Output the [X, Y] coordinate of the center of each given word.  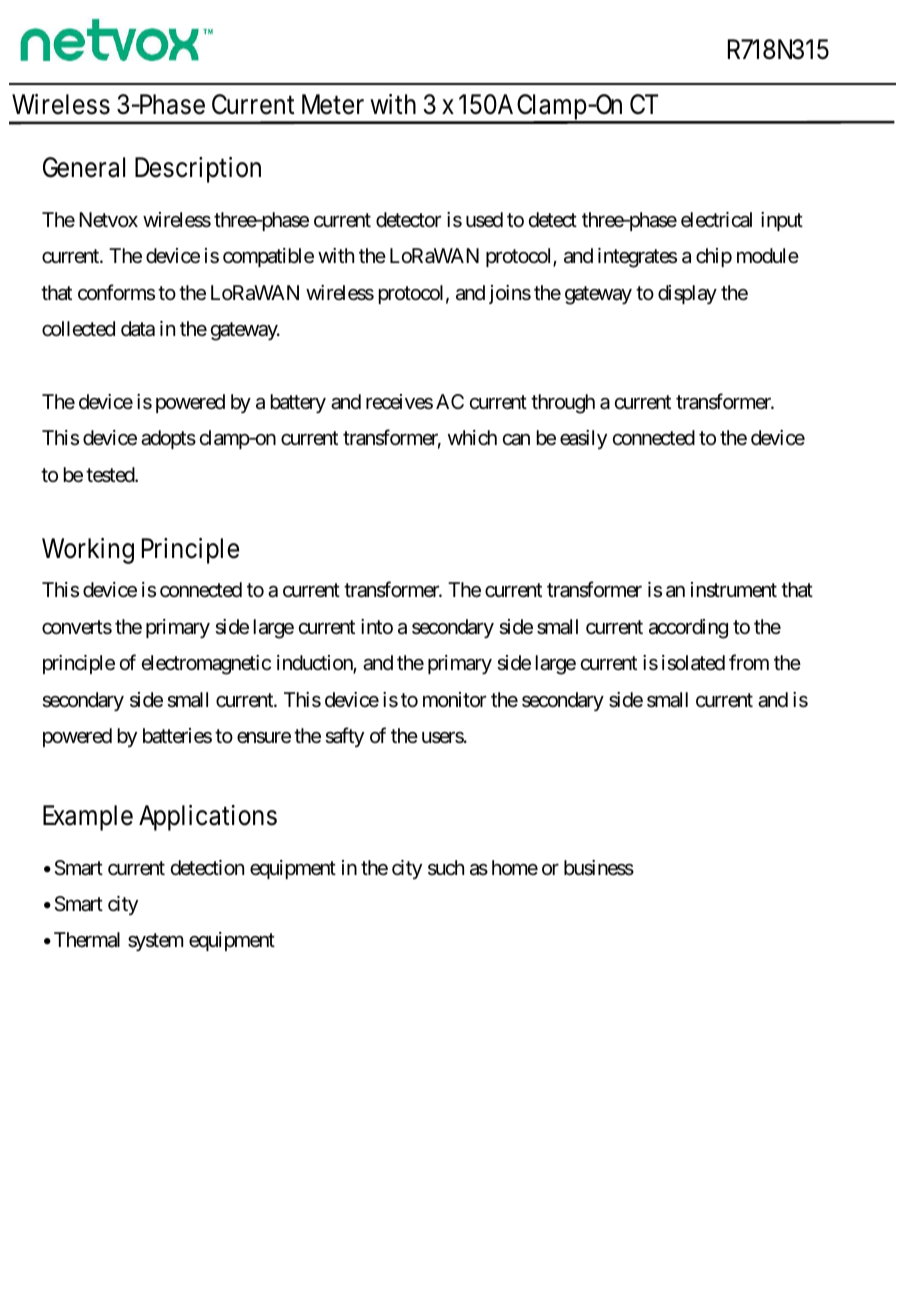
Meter [333, 104]
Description [198, 170]
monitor [454, 699]
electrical [716, 220]
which [472, 437]
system [155, 942]
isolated [693, 663]
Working [88, 551]
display [687, 294]
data [138, 329]
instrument [734, 590]
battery [298, 403]
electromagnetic [206, 665]
